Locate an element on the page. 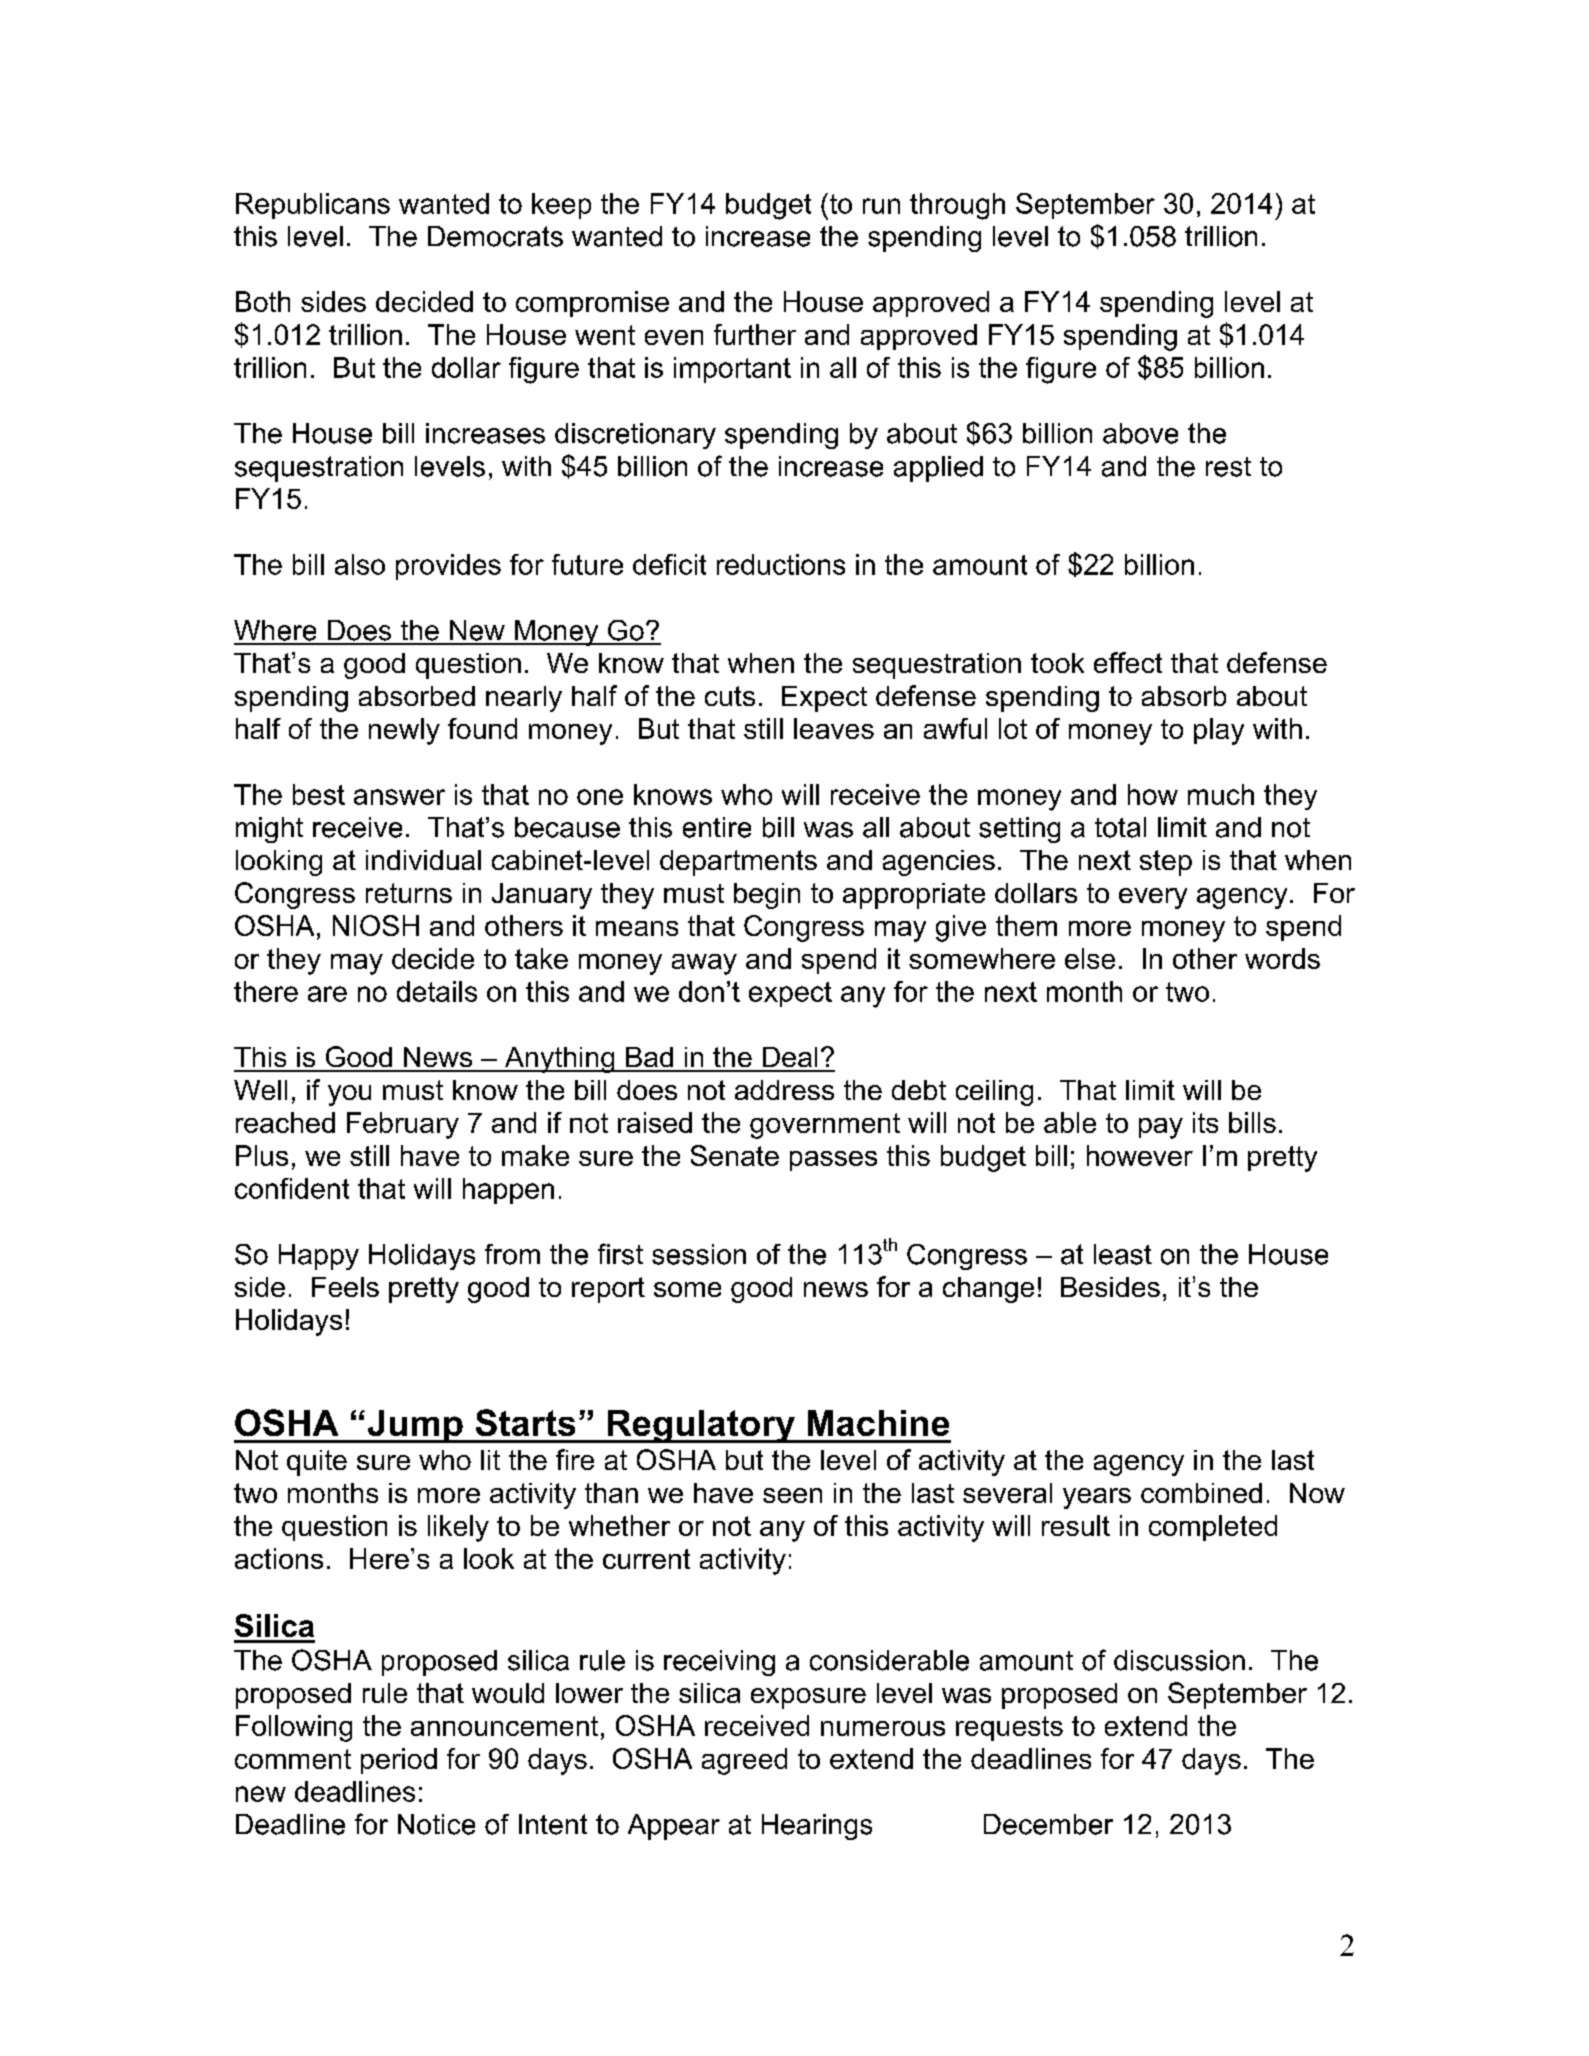 The image size is (1589, 2056). leaves is located at coordinates (834, 728).
